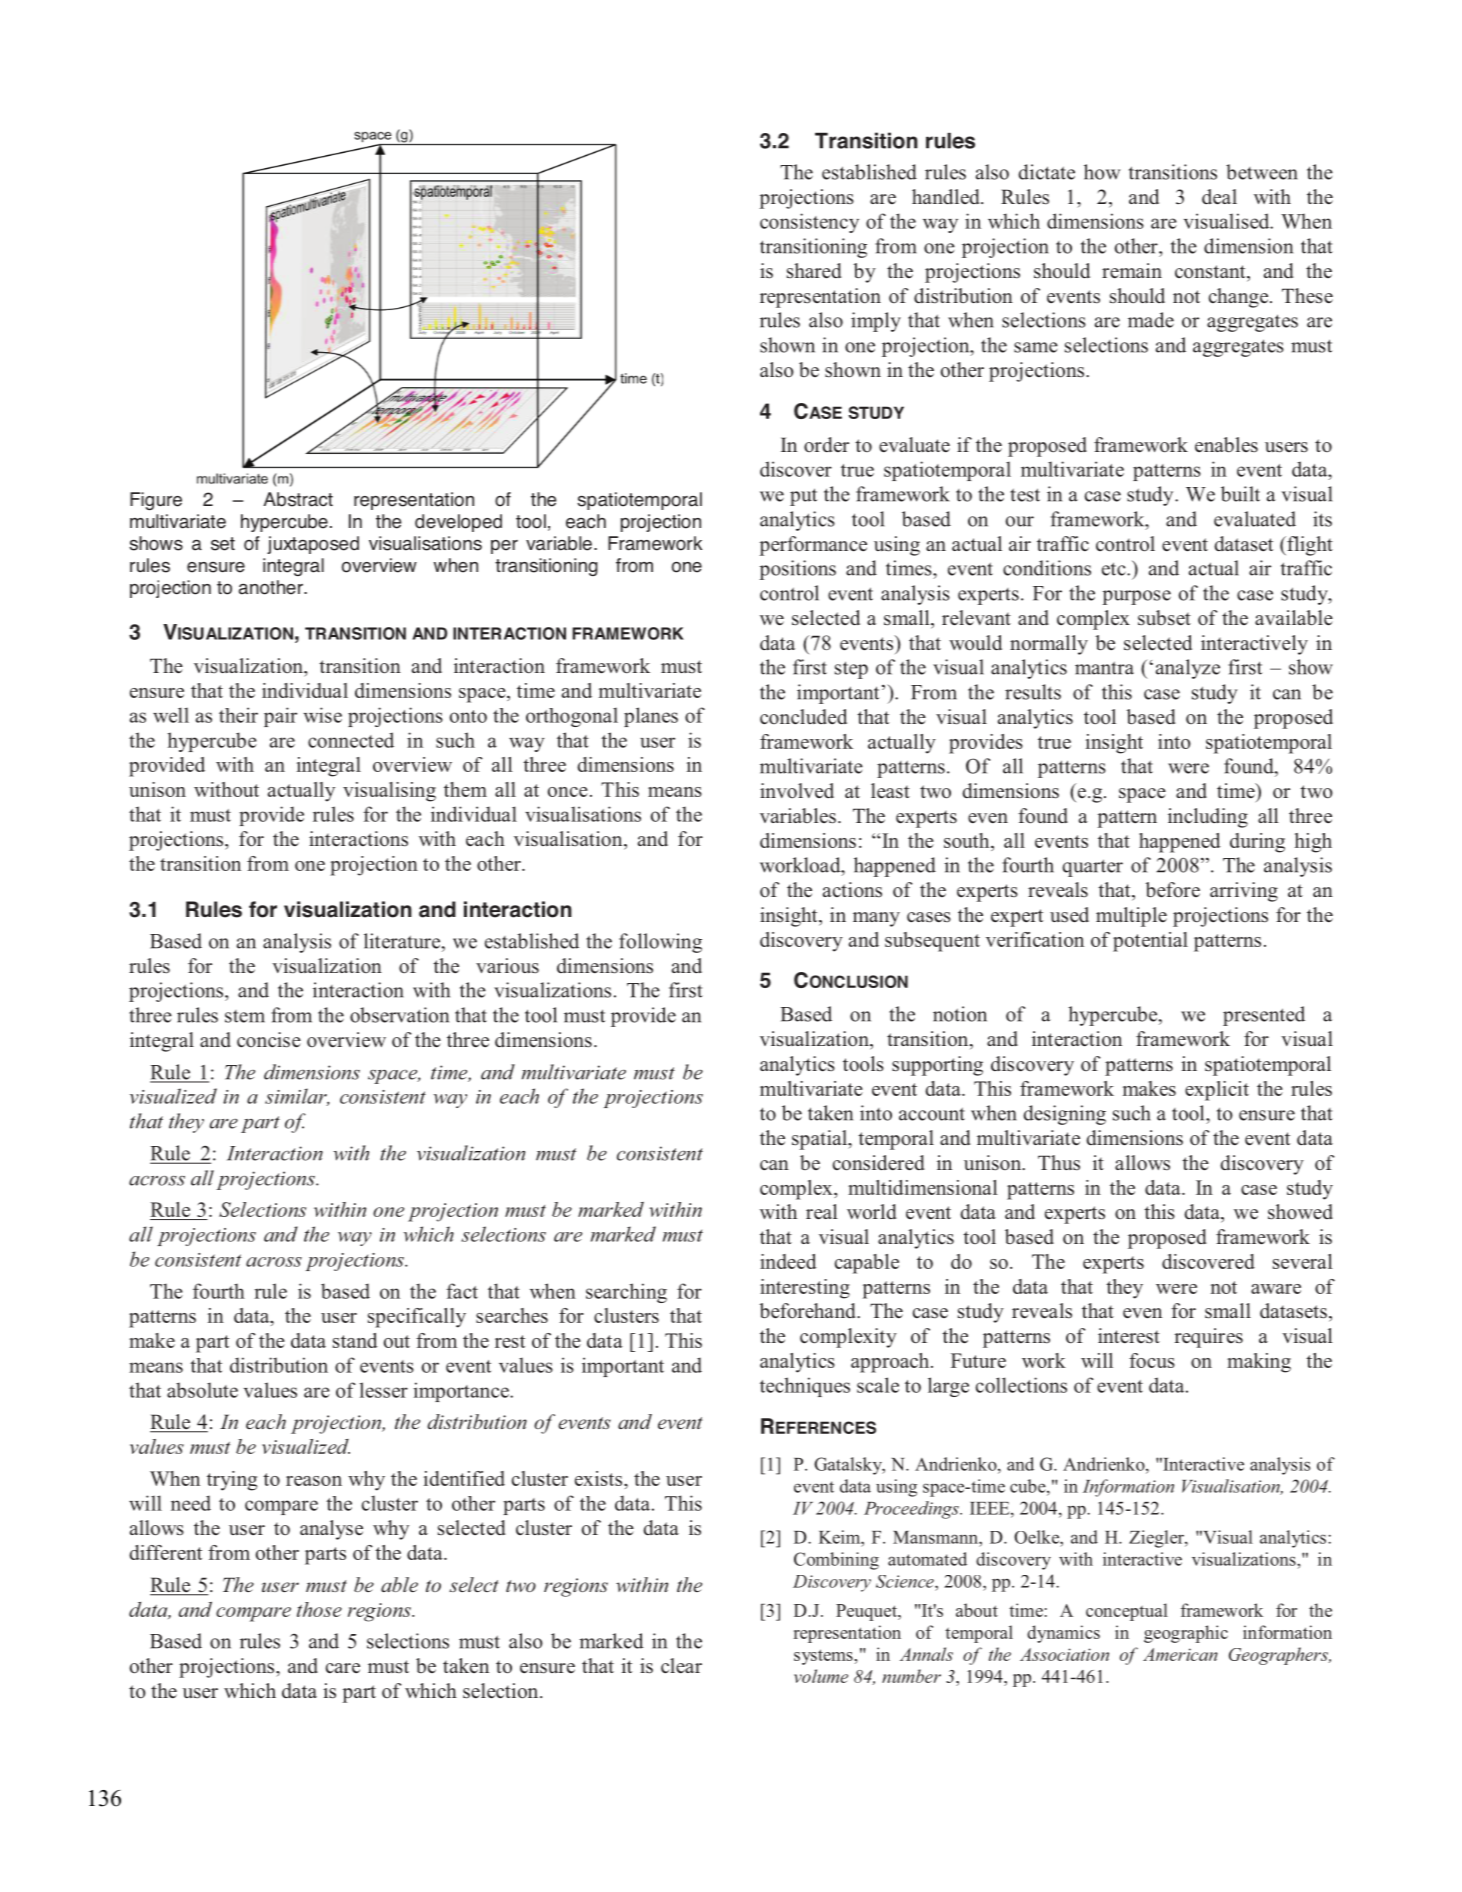  Describe the element at coordinates (319, 1609) in the screenshot. I see `those` at that location.
